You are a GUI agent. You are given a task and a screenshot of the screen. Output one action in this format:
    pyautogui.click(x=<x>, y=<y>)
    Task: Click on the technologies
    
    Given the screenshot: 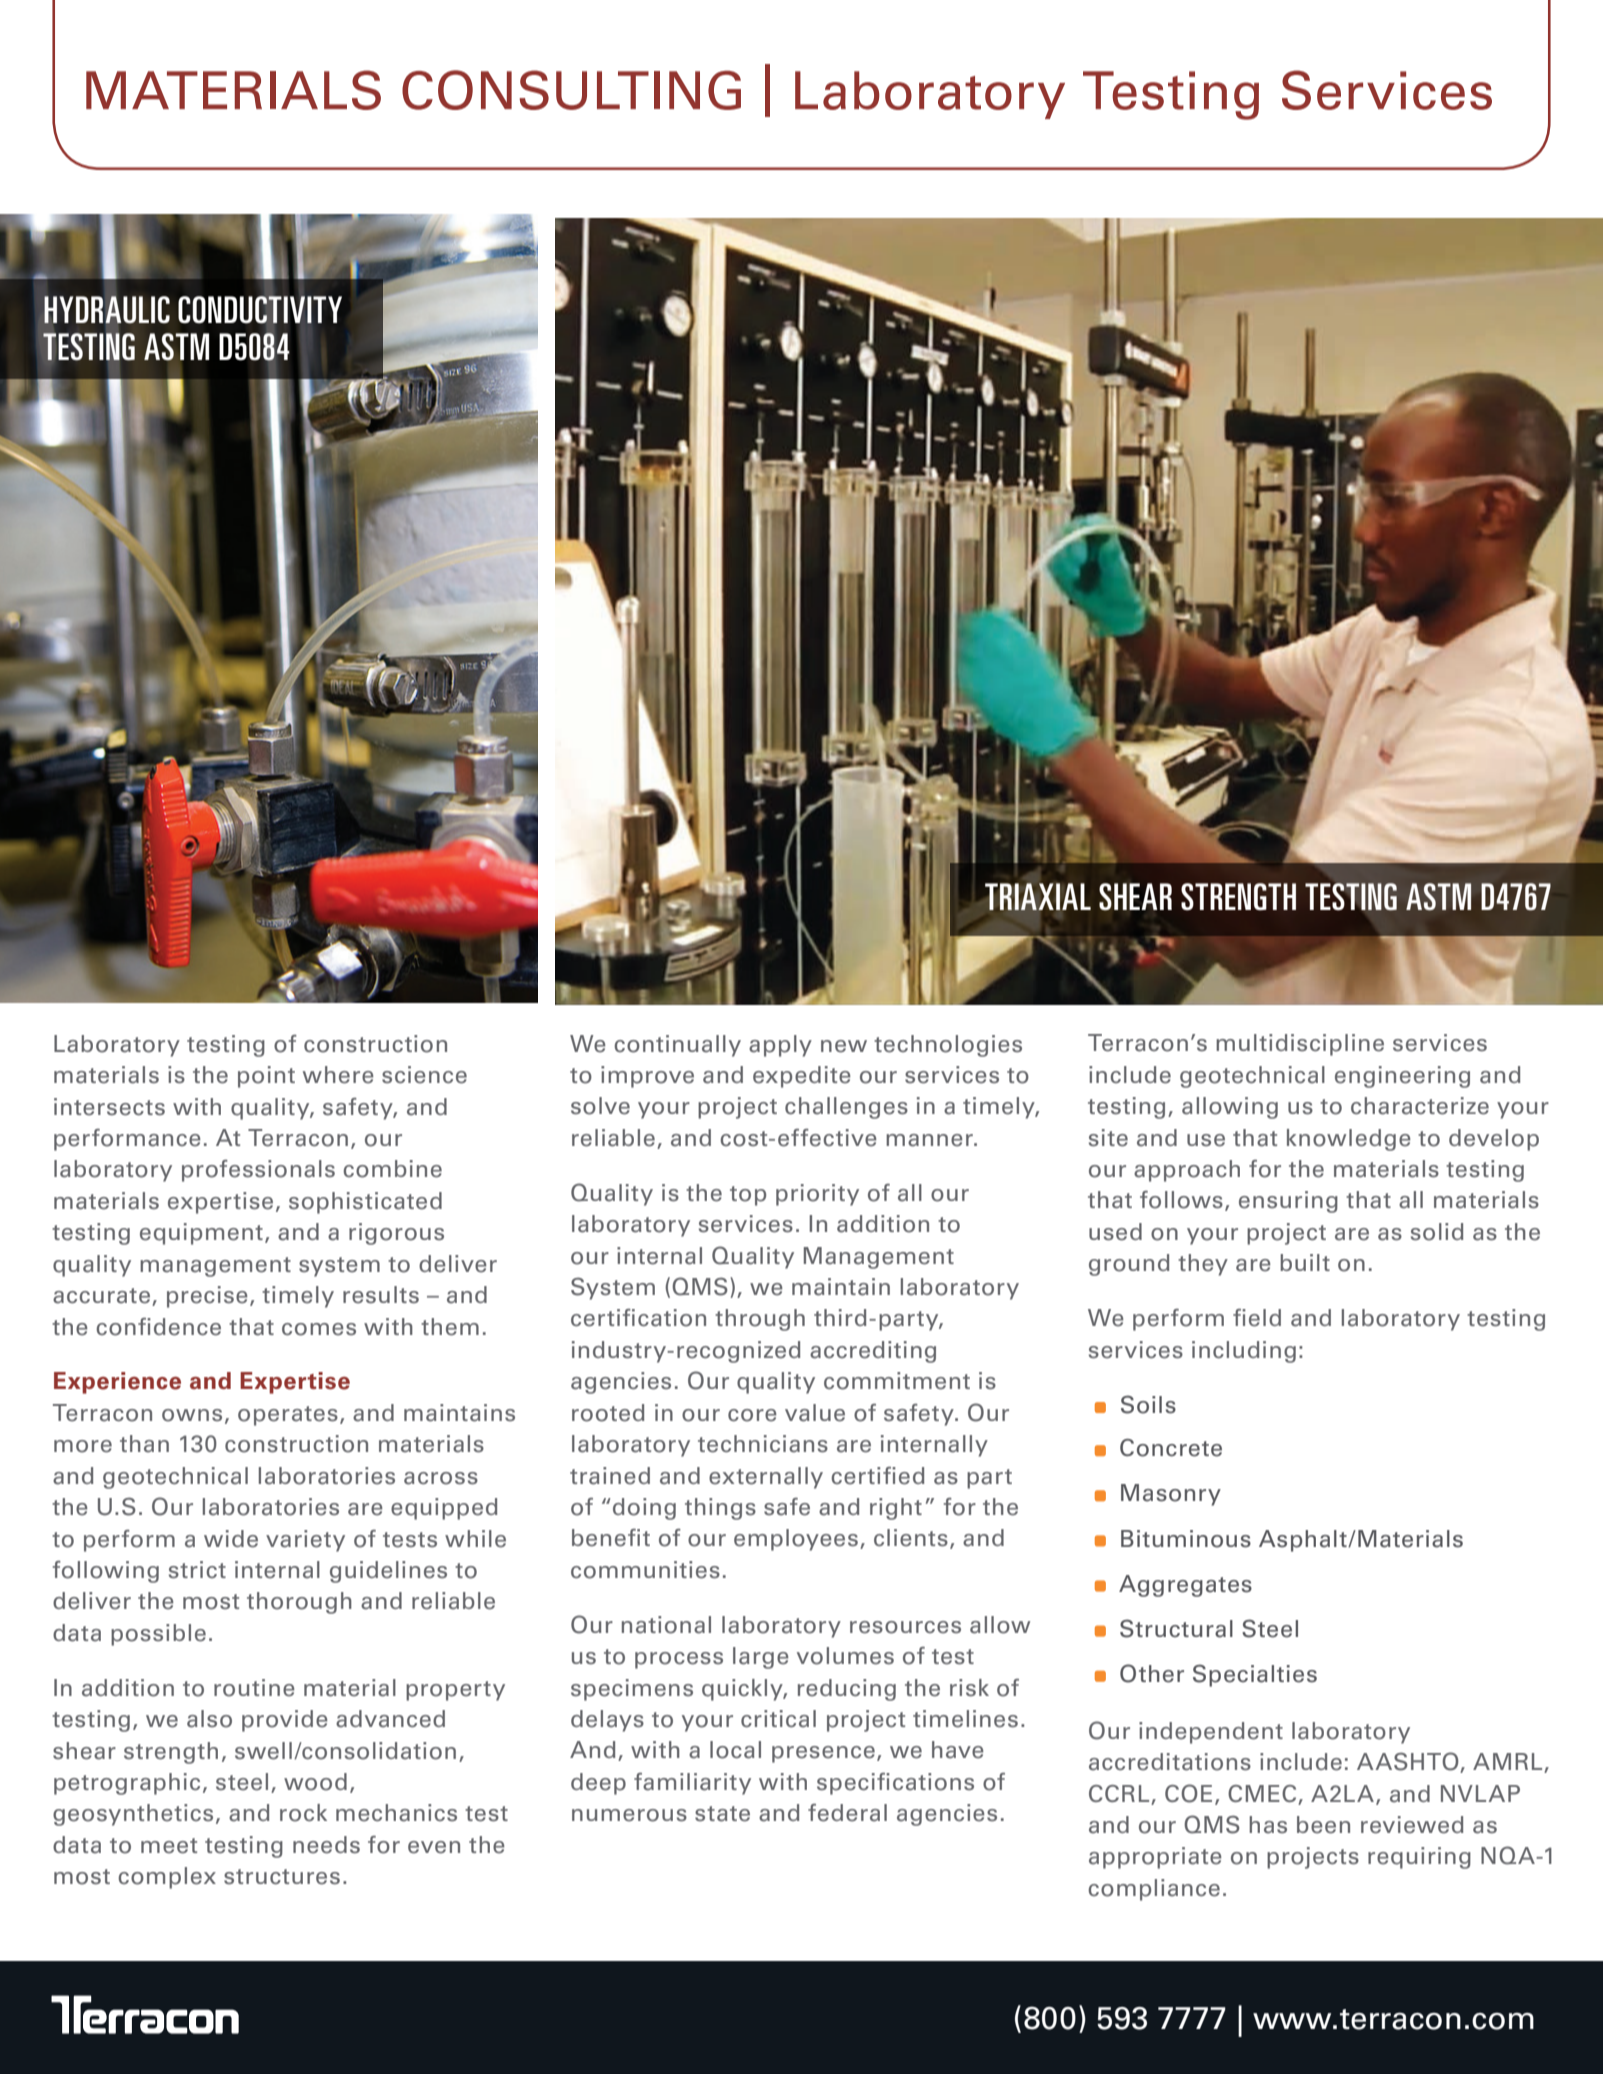 What is the action you would take?
    pyautogui.click(x=948, y=1046)
